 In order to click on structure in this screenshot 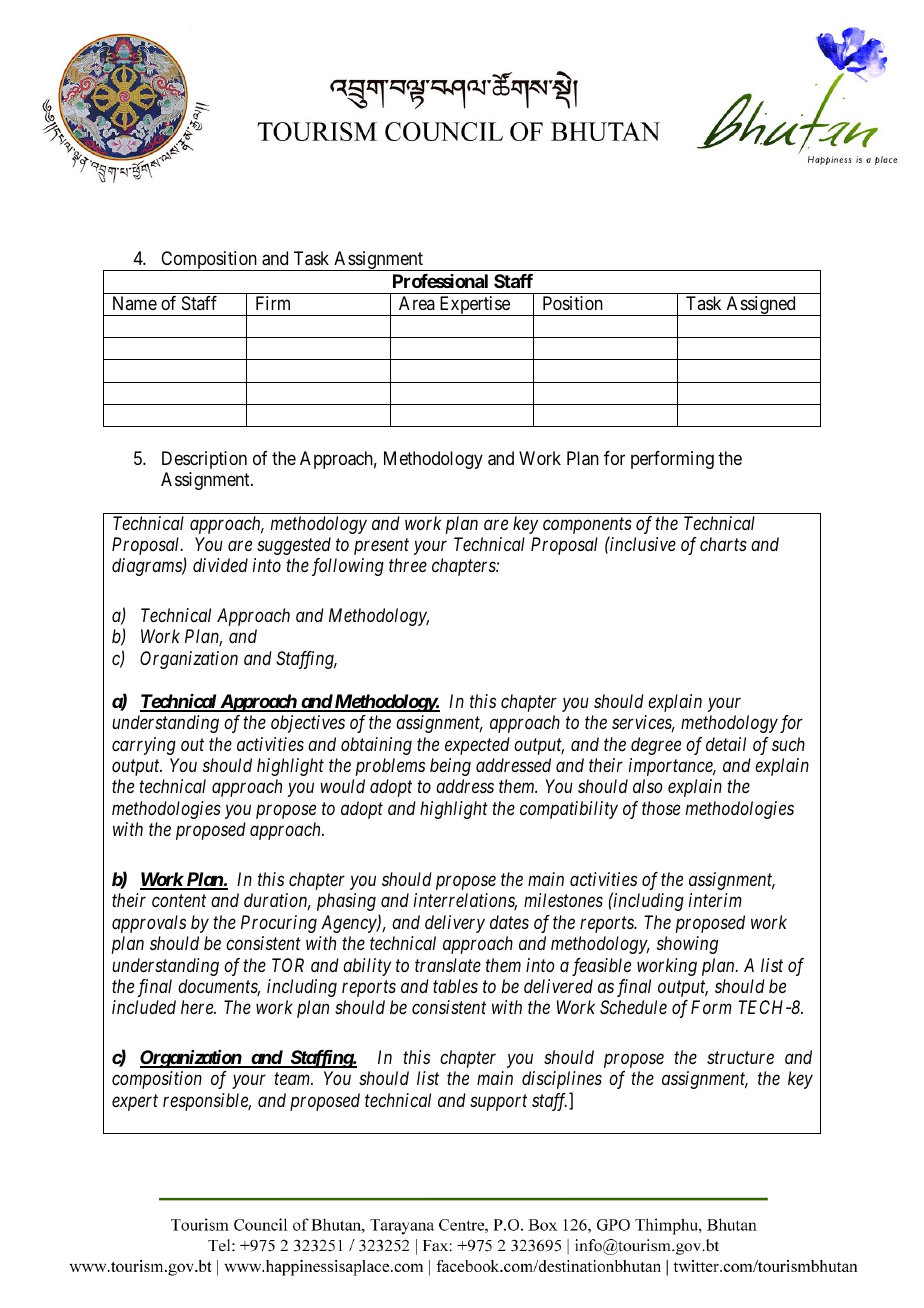, I will do `click(740, 1058)`.
